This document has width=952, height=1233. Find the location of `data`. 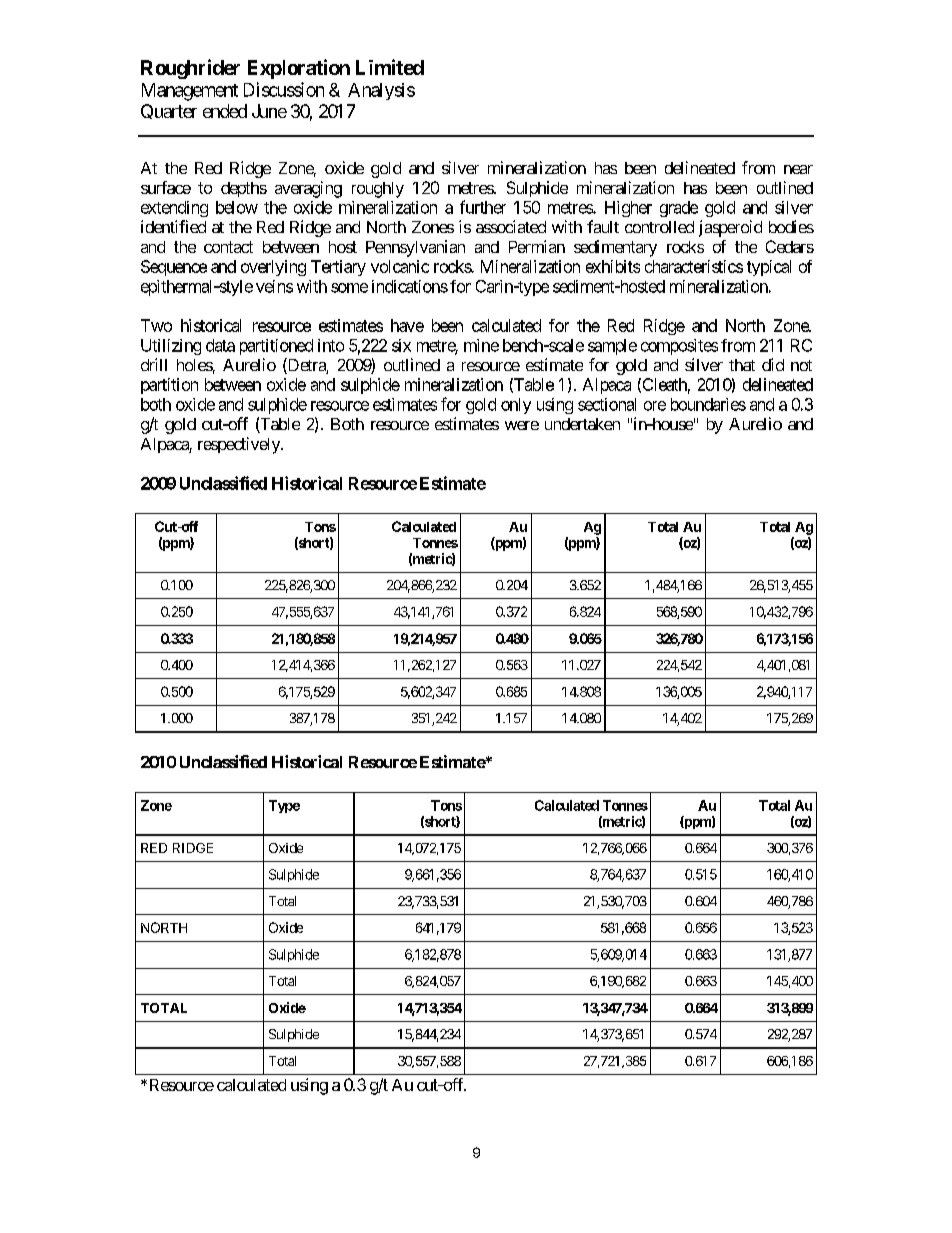

data is located at coordinates (220, 345).
